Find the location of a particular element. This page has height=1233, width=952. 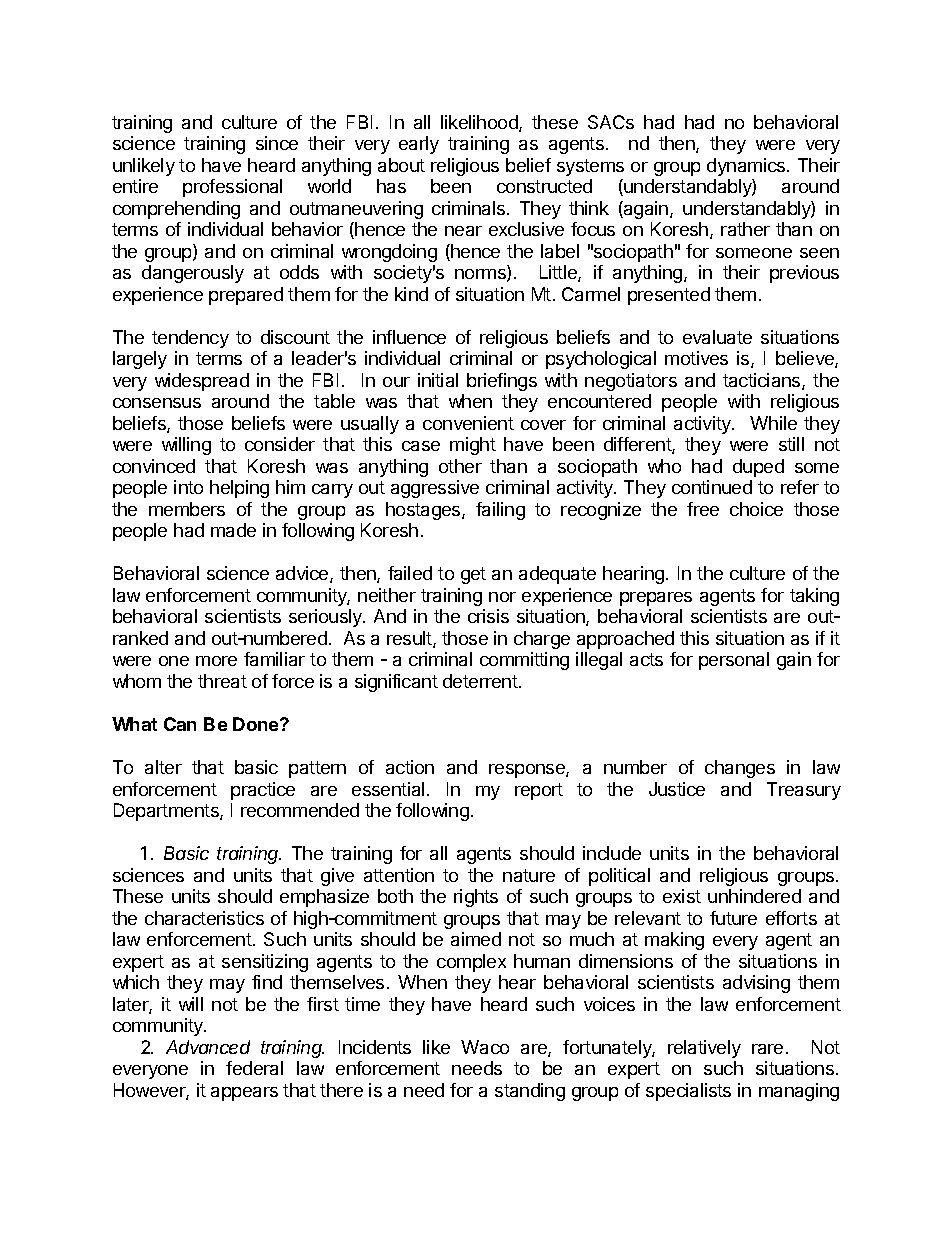

early is located at coordinates (419, 145).
